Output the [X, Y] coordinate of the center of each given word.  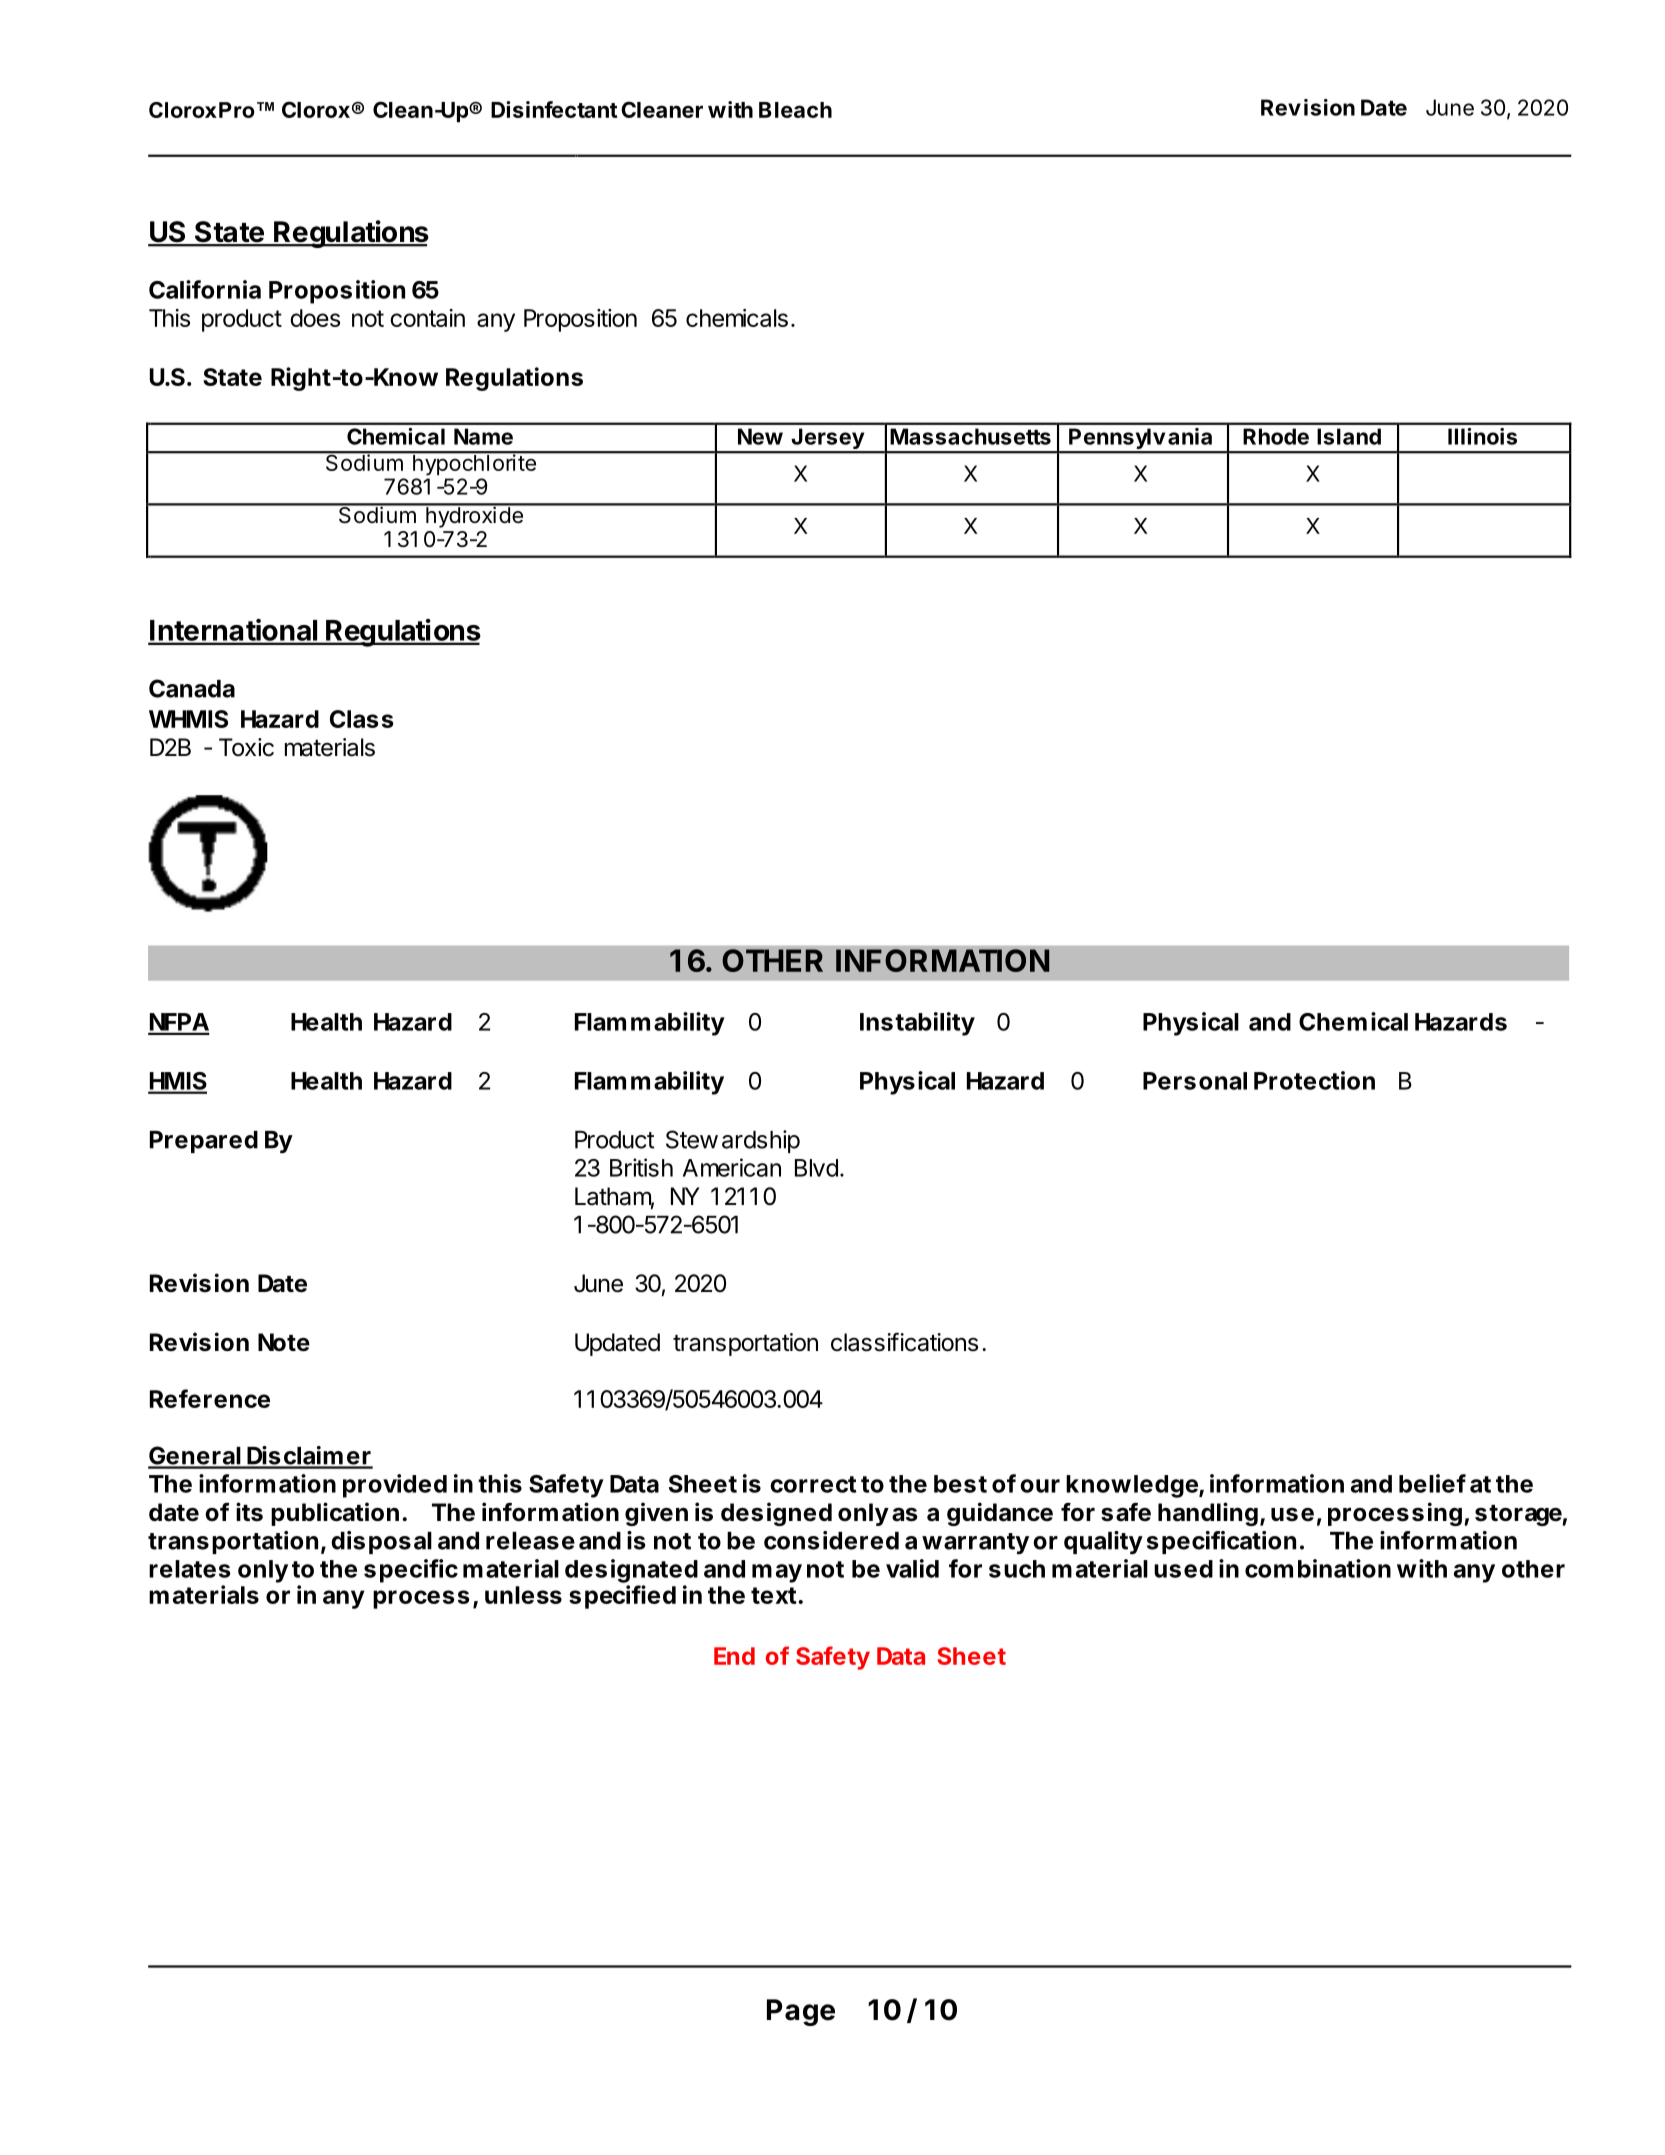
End [734, 1656]
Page [801, 2012]
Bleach [795, 110]
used [1183, 1569]
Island [1349, 436]
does [315, 318]
